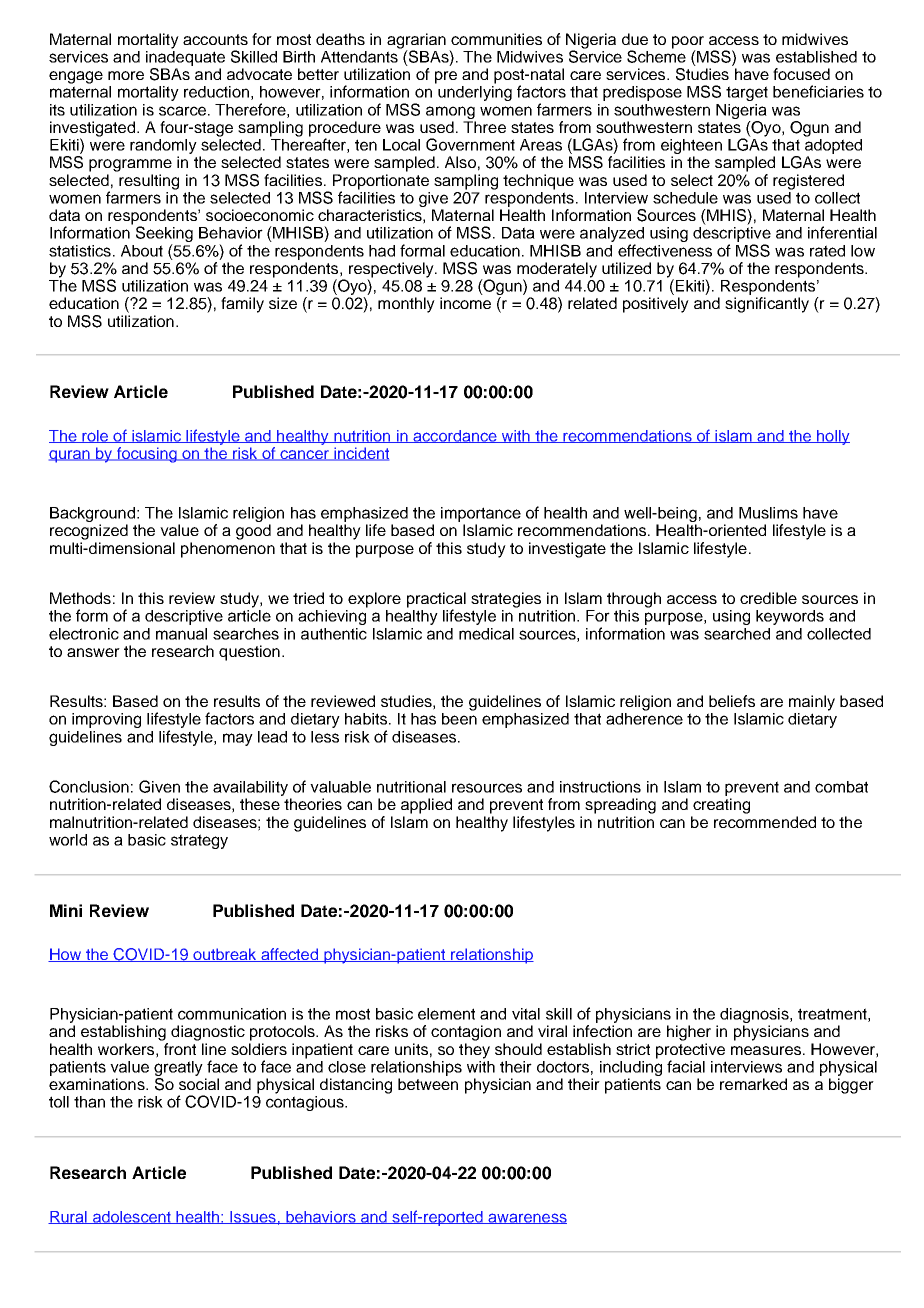 Image resolution: width=924 pixels, height=1308 pixels. What do you see at coordinates (426, 806) in the screenshot?
I see `applied` at bounding box center [426, 806].
